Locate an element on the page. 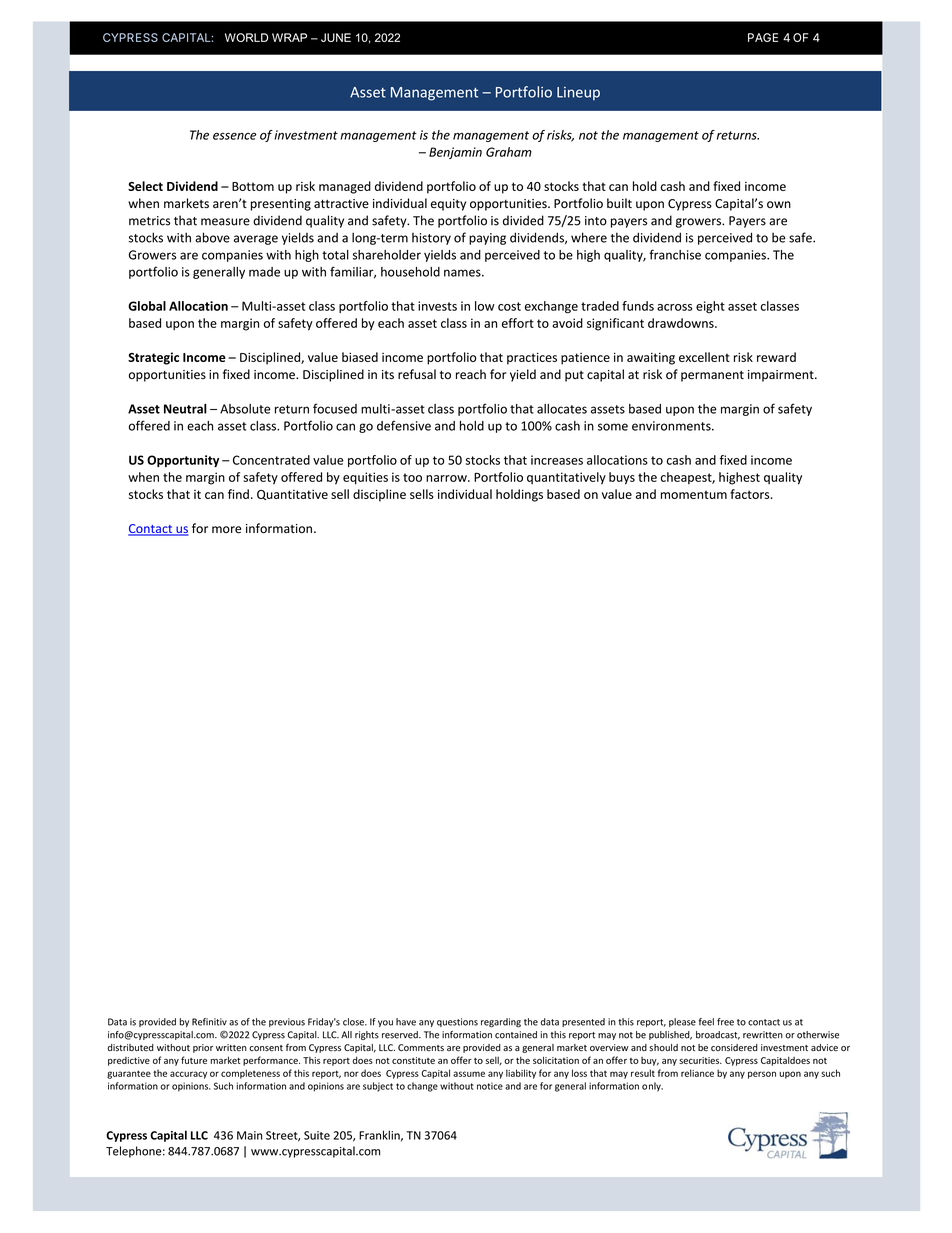  Strategic is located at coordinates (153, 358).
